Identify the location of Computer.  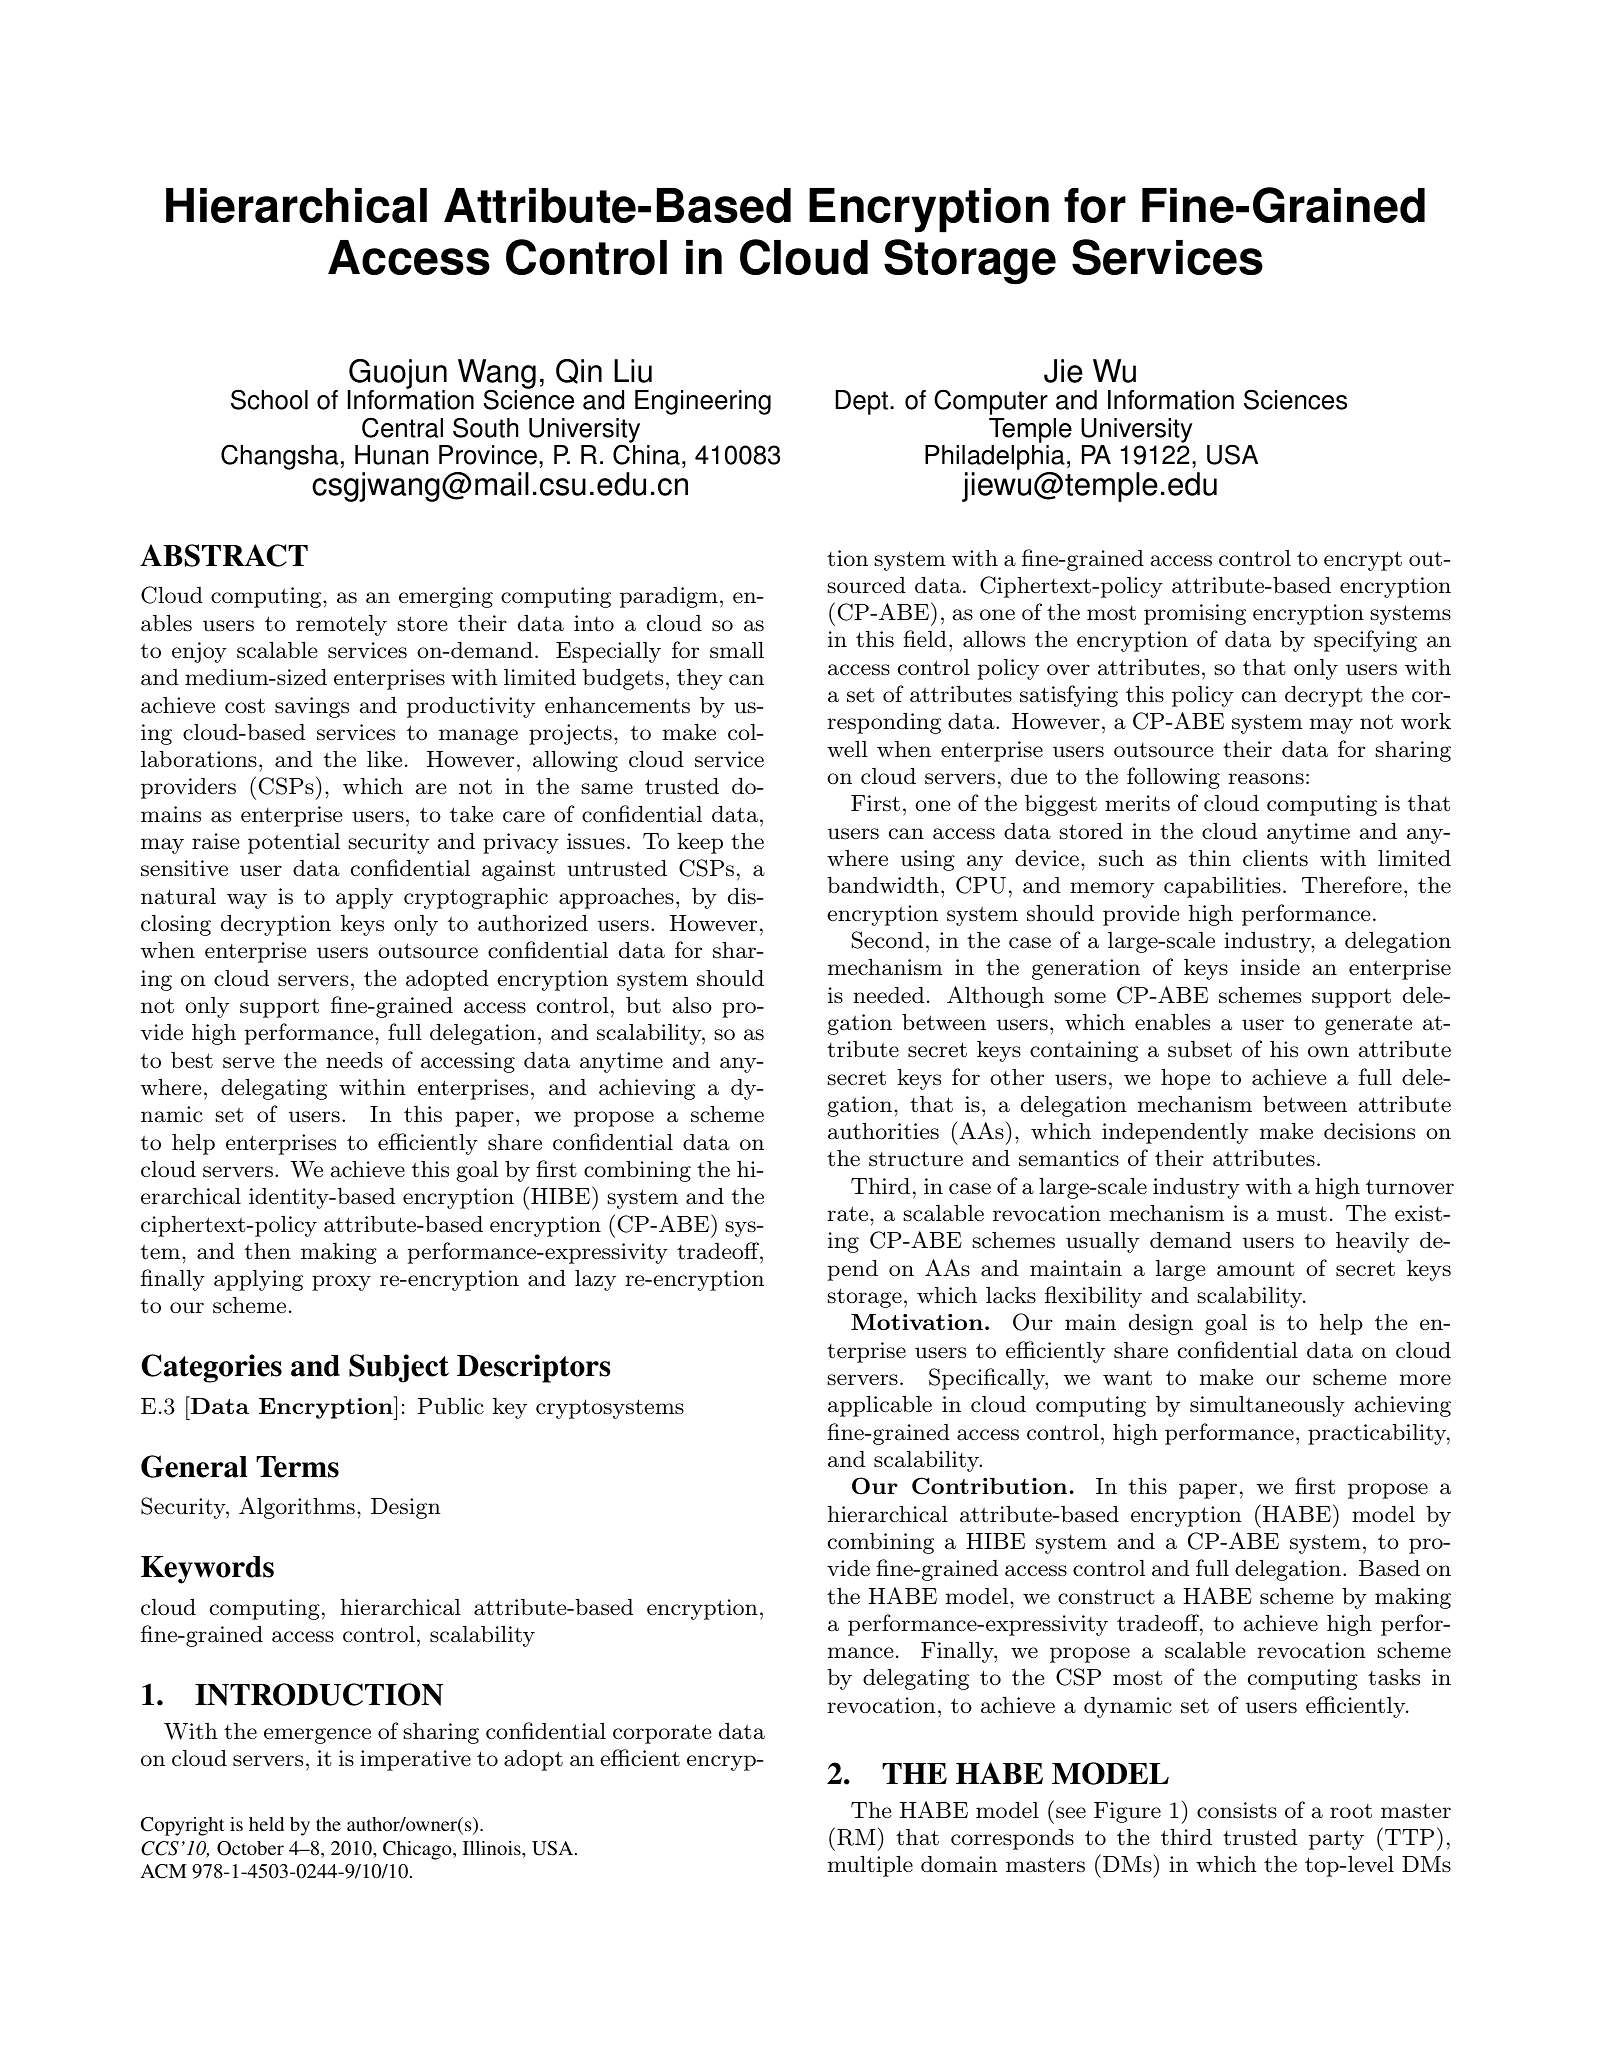
(991, 402).
